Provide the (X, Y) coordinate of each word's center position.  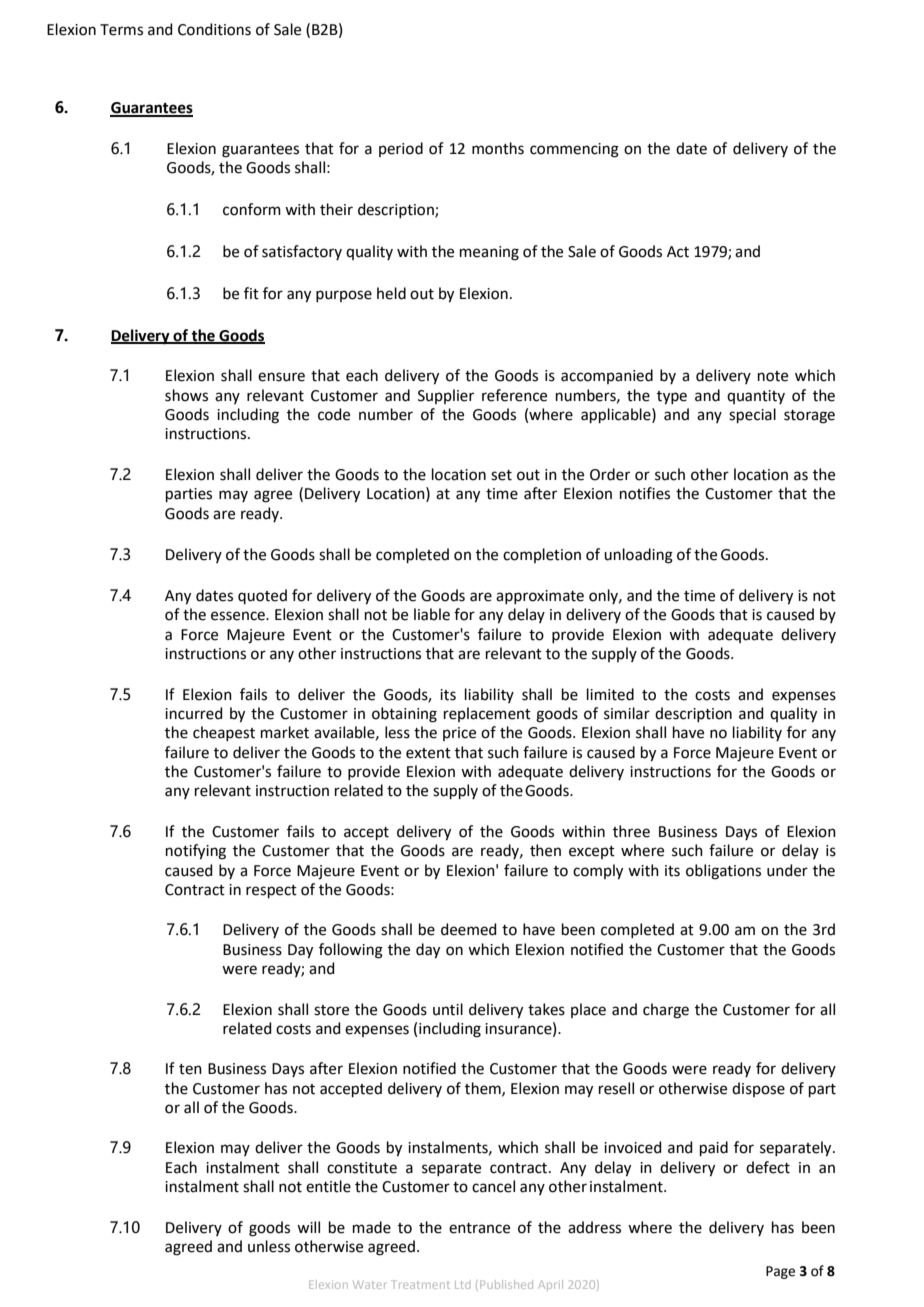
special (752, 415)
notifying (196, 852)
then (545, 850)
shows (186, 395)
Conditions (214, 29)
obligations (723, 872)
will (308, 1227)
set (501, 475)
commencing (574, 150)
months (498, 148)
